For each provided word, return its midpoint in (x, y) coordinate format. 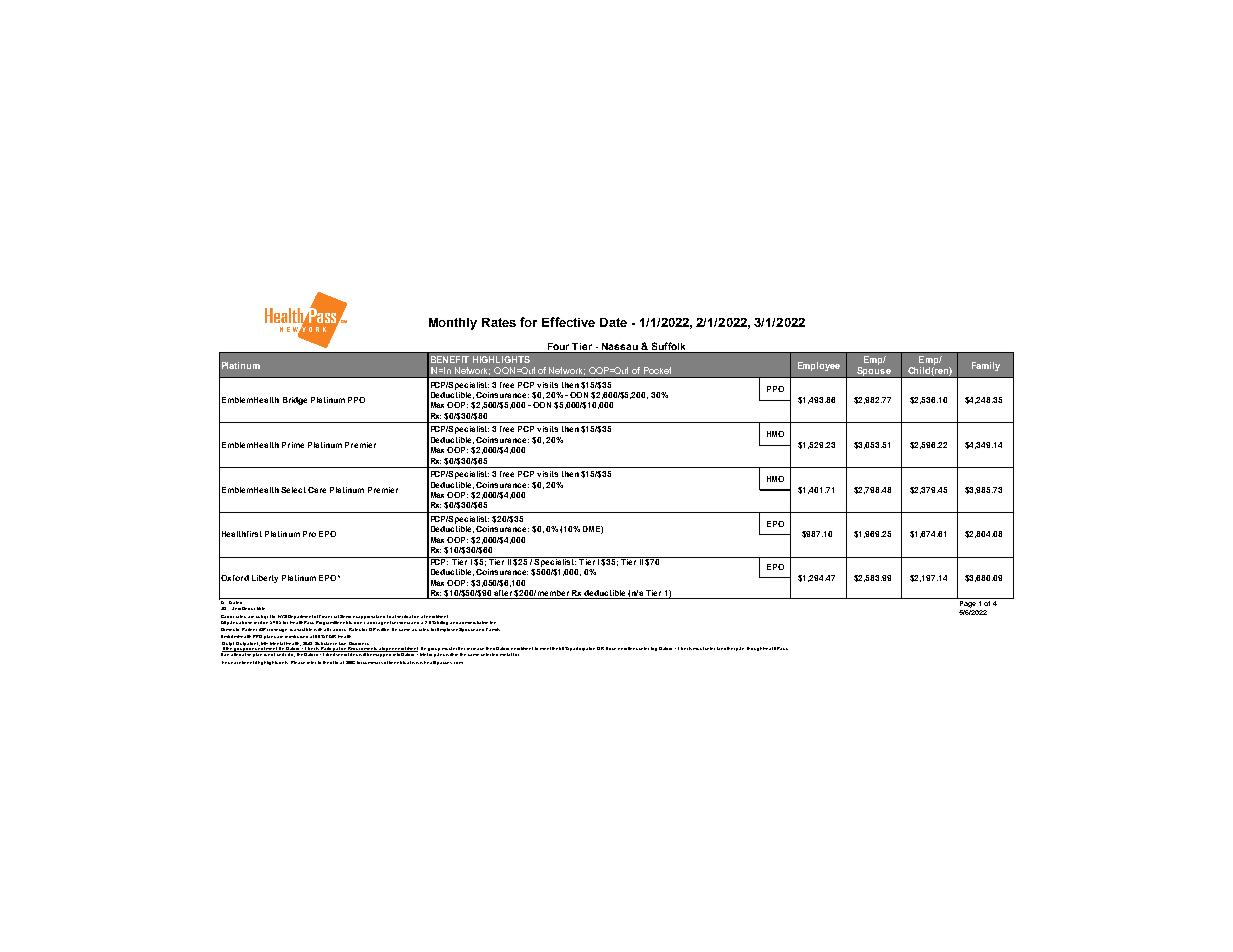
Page (967, 603)
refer (311, 662)
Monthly (453, 324)
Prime (293, 445)
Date (613, 322)
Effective (568, 322)
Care (317, 490)
